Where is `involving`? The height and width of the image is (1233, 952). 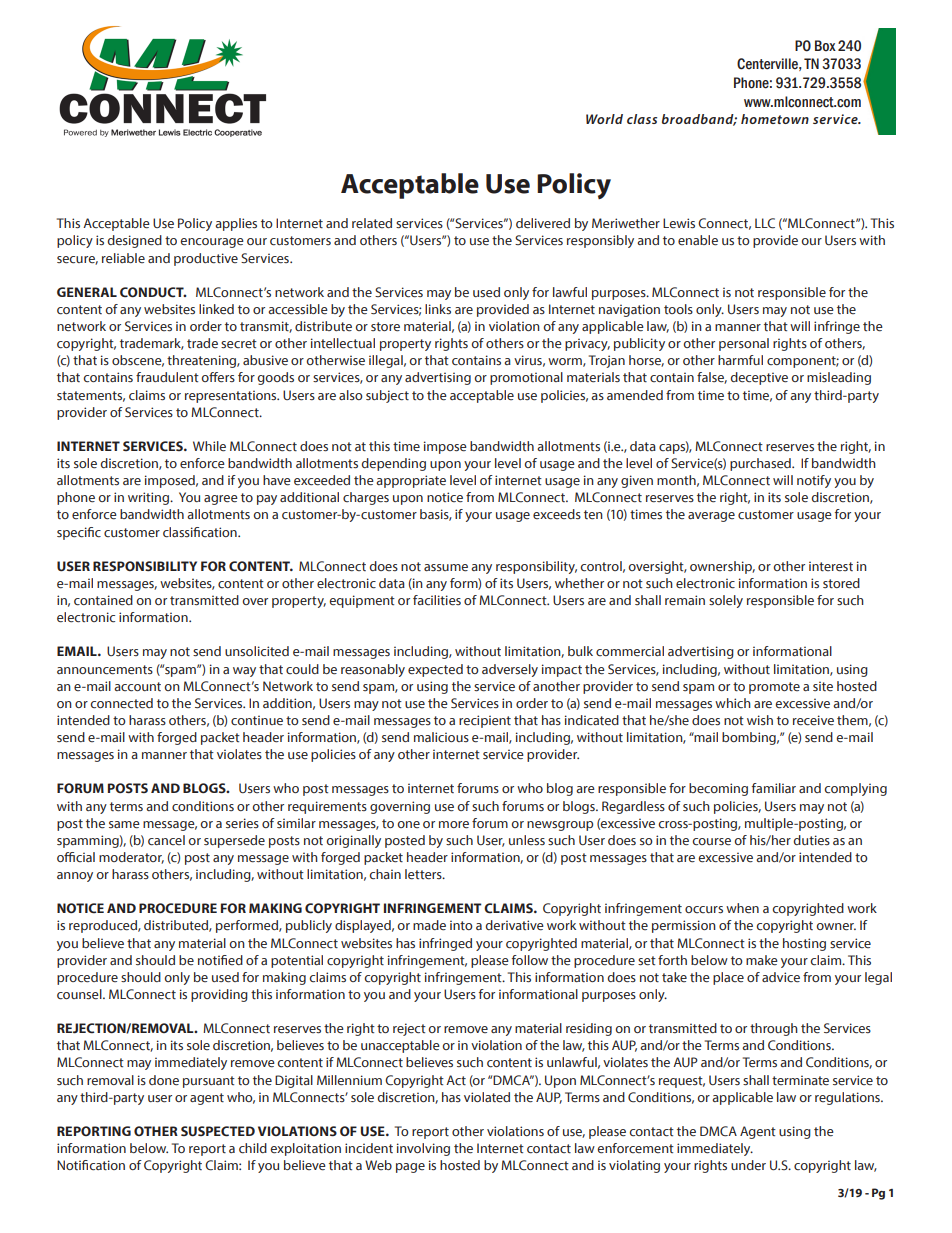 involving is located at coordinates (423, 1149).
